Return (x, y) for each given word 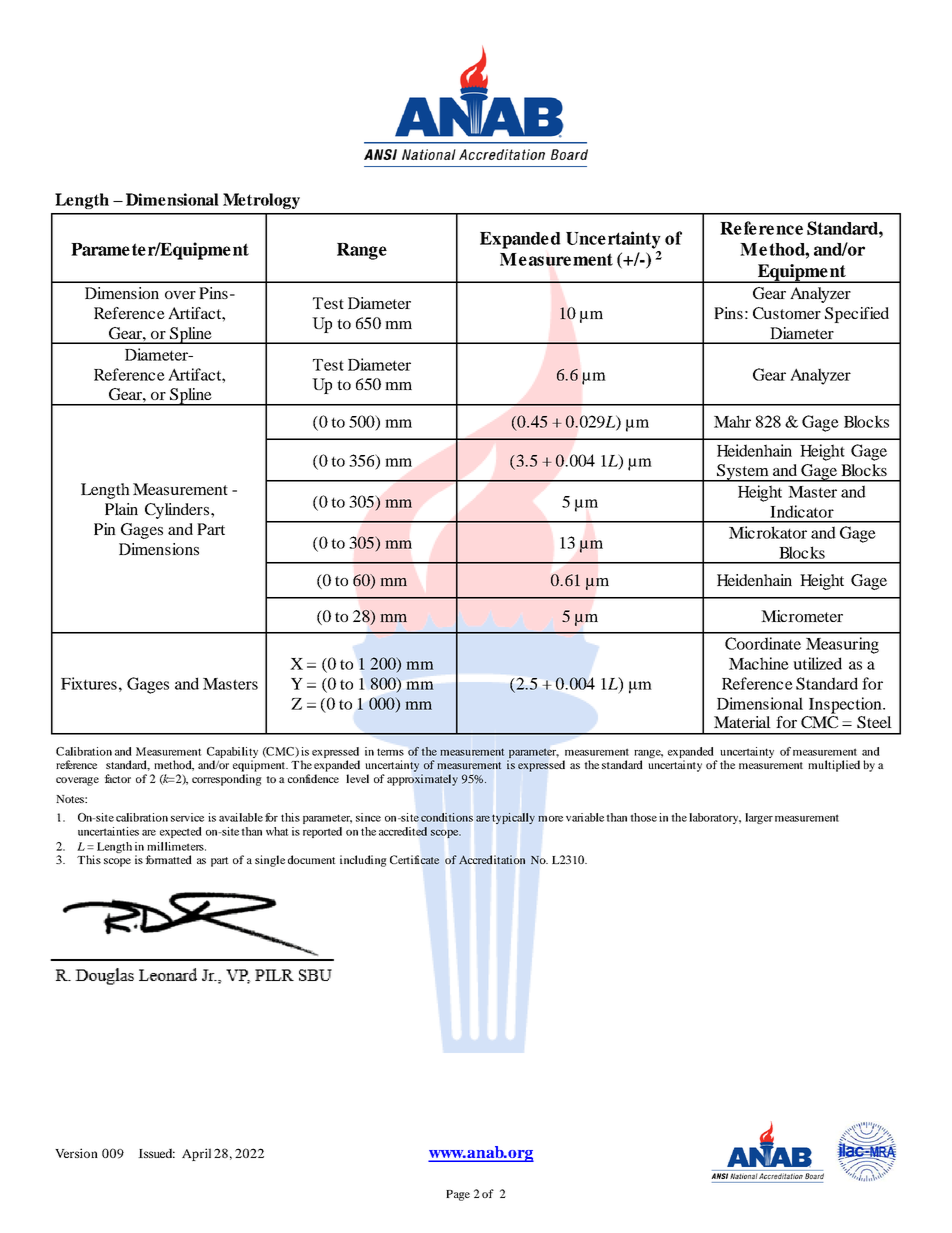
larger (759, 818)
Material (742, 722)
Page (458, 1195)
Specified (857, 315)
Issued (156, 1153)
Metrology (261, 201)
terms (390, 752)
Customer (787, 313)
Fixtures (89, 683)
